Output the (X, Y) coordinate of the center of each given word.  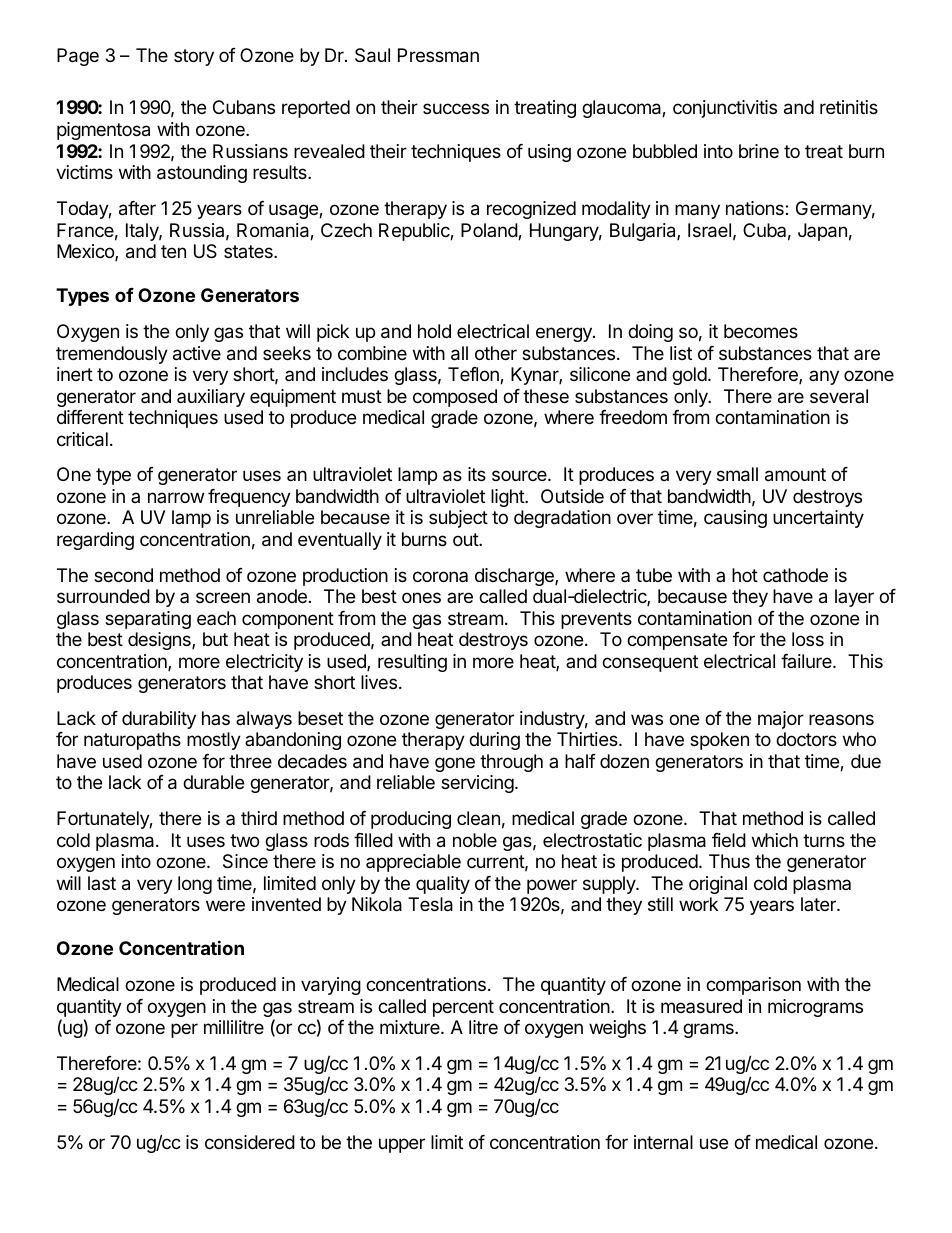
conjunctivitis (725, 109)
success (456, 108)
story (194, 57)
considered (250, 1142)
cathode (795, 575)
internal (663, 1142)
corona (440, 576)
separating (148, 620)
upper (402, 1145)
